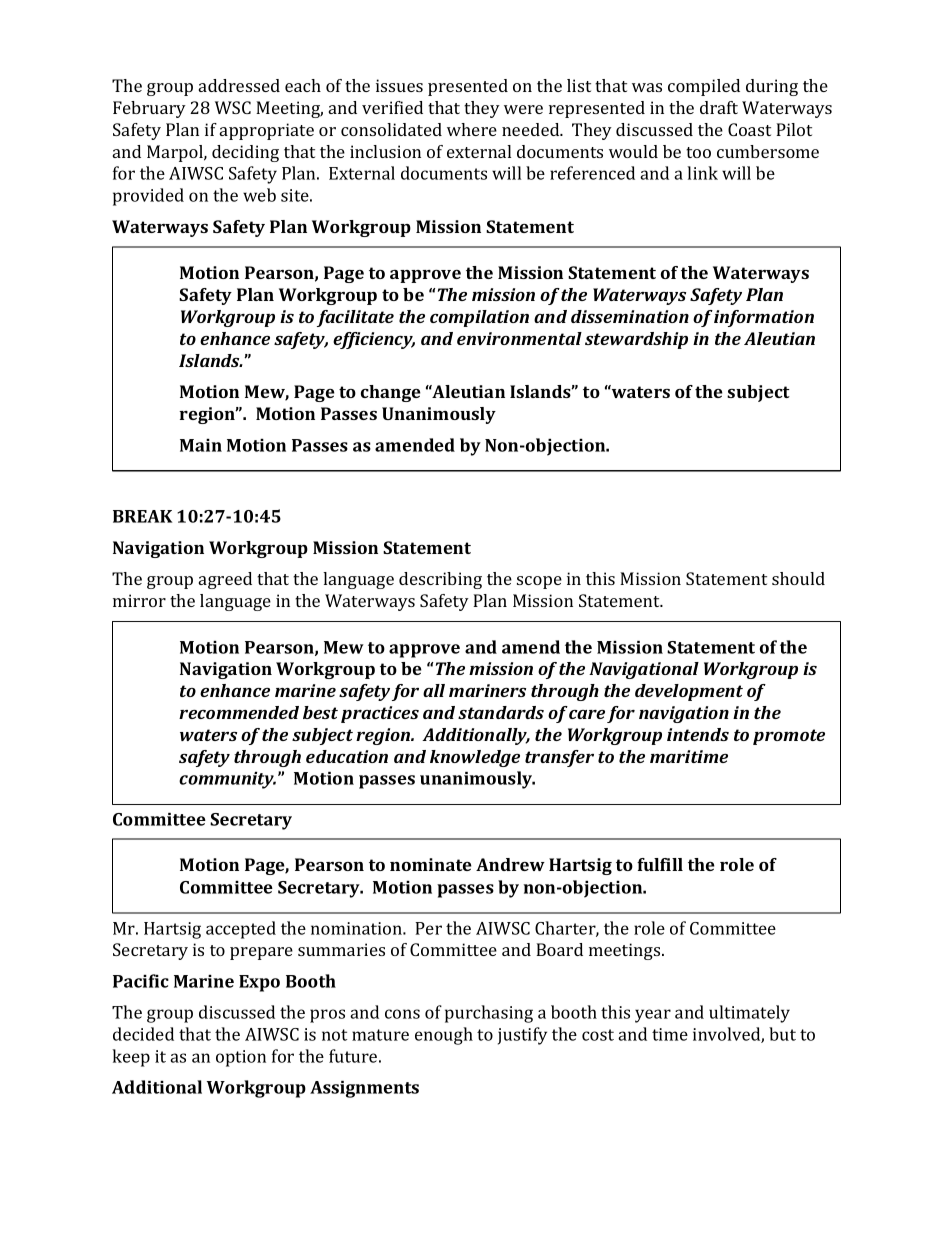 Image resolution: width=952 pixels, height=1233 pixels. What do you see at coordinates (440, 580) in the document?
I see `describing` at bounding box center [440, 580].
